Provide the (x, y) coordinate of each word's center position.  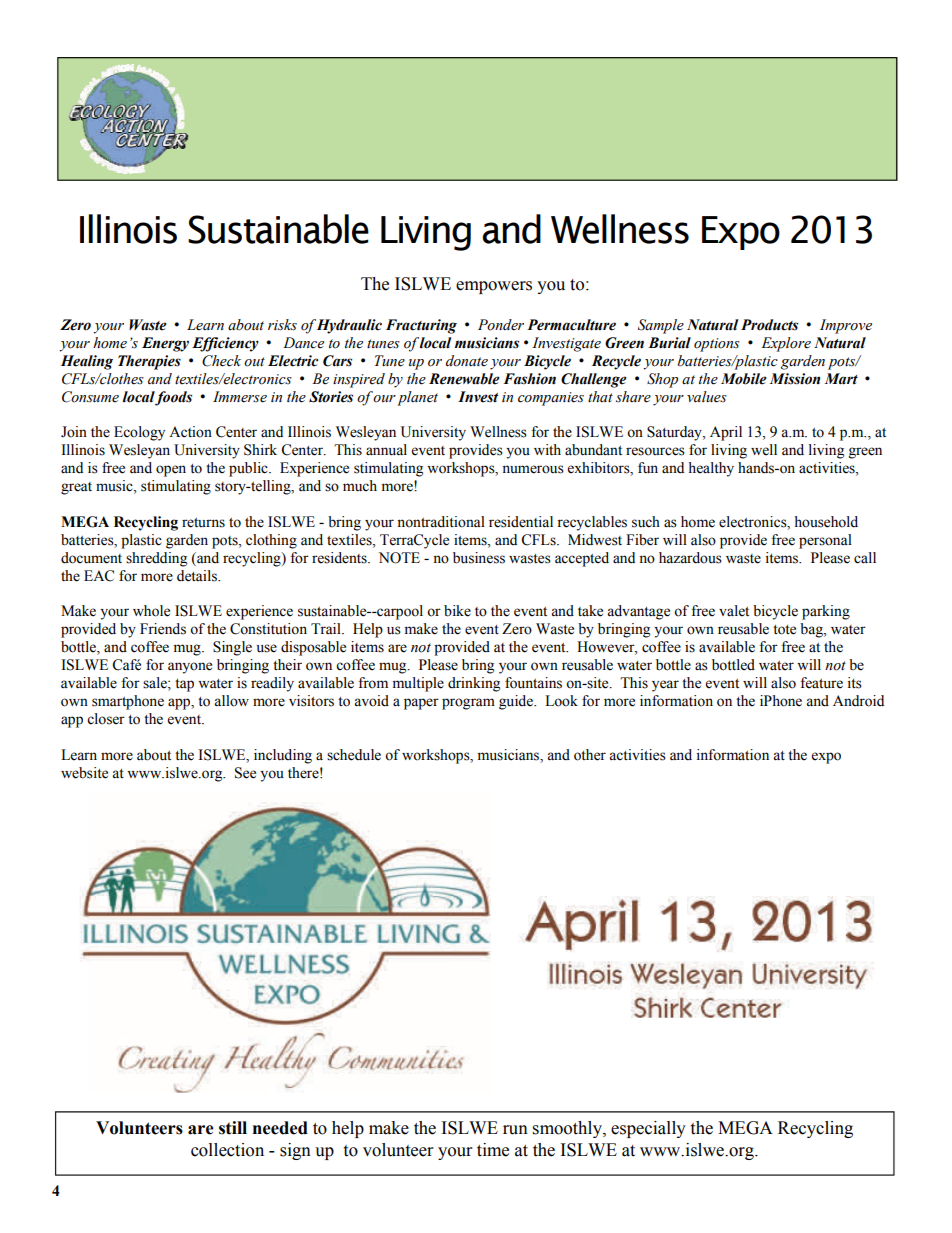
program (468, 704)
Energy (165, 344)
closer (106, 719)
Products (769, 325)
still (233, 1128)
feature (821, 683)
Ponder (501, 325)
